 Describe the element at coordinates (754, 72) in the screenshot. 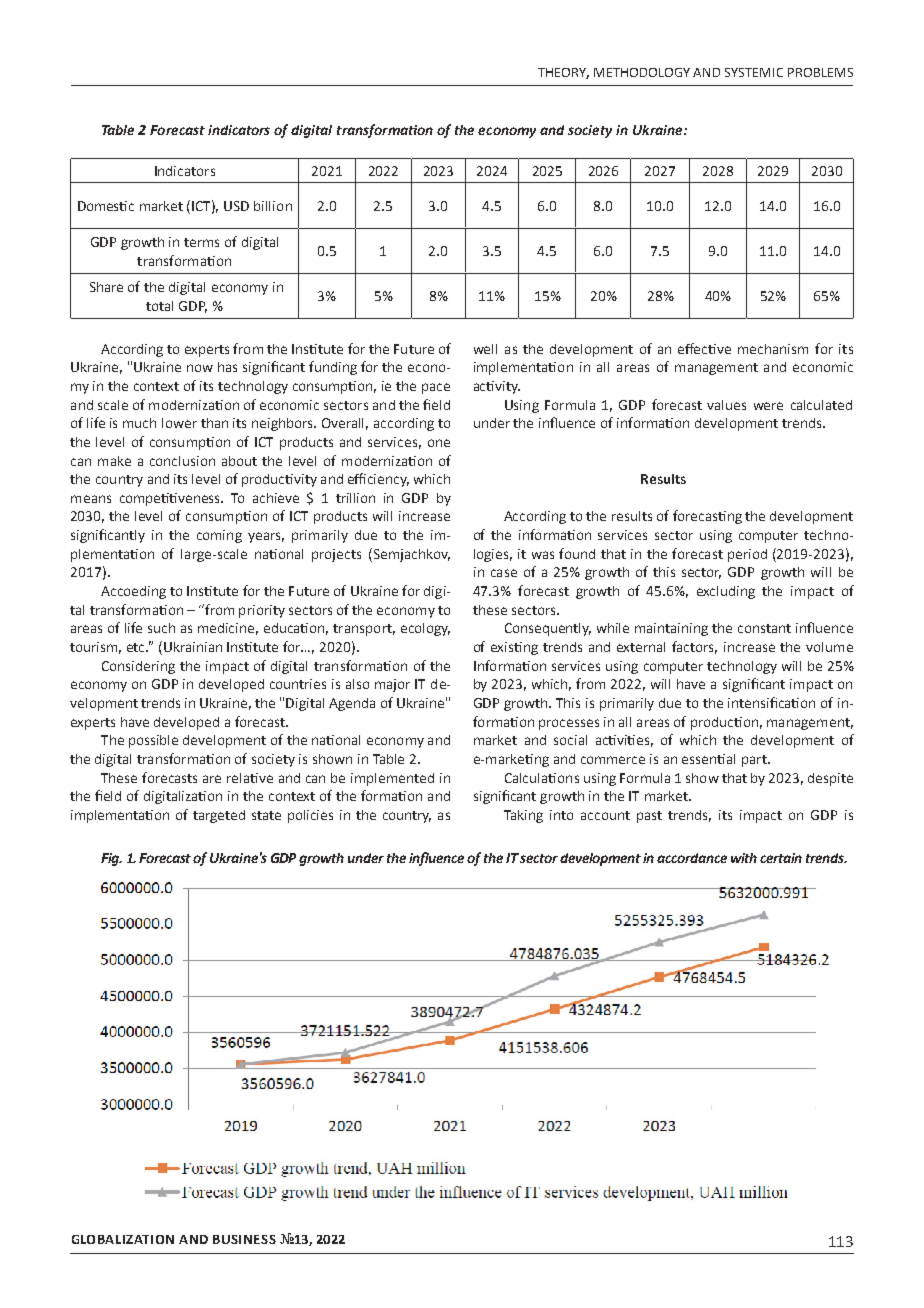

I see `SYSTEMIC` at that location.
